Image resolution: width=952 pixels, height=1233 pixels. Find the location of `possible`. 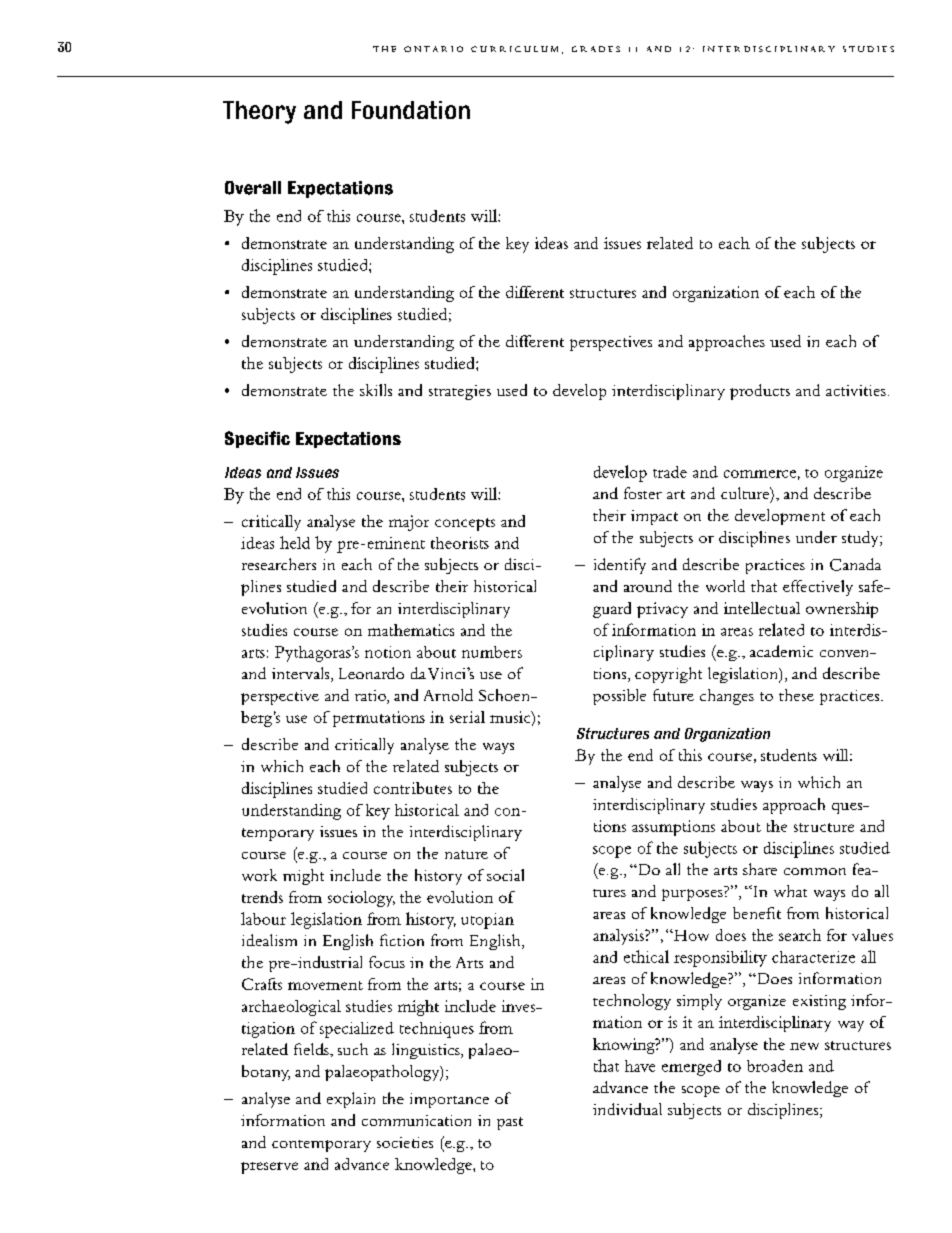

possible is located at coordinates (619, 697).
